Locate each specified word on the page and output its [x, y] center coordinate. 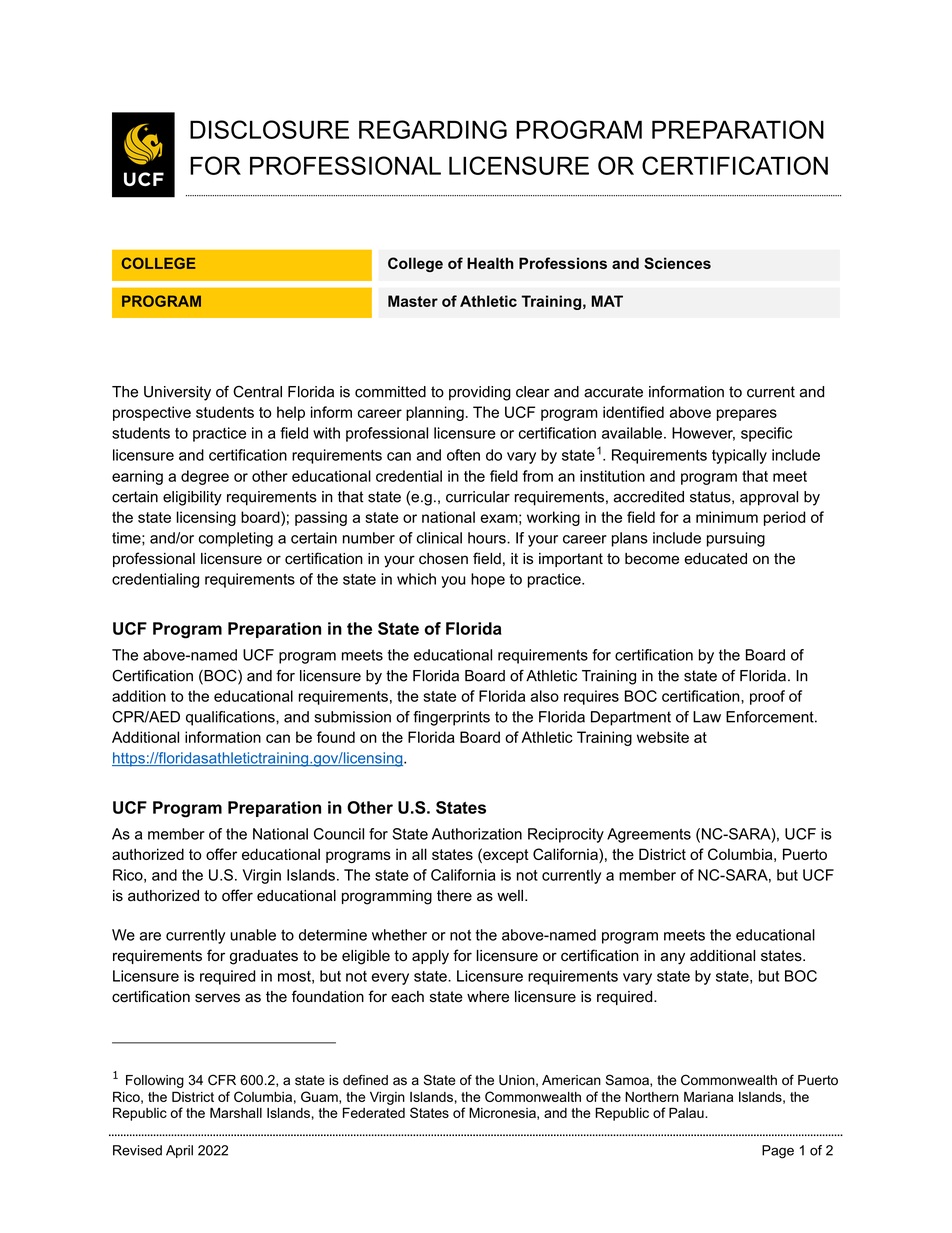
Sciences [677, 263]
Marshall [236, 1112]
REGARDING [433, 129]
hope [488, 580]
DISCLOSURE [269, 129]
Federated [374, 1112]
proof [767, 697]
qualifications [231, 718]
